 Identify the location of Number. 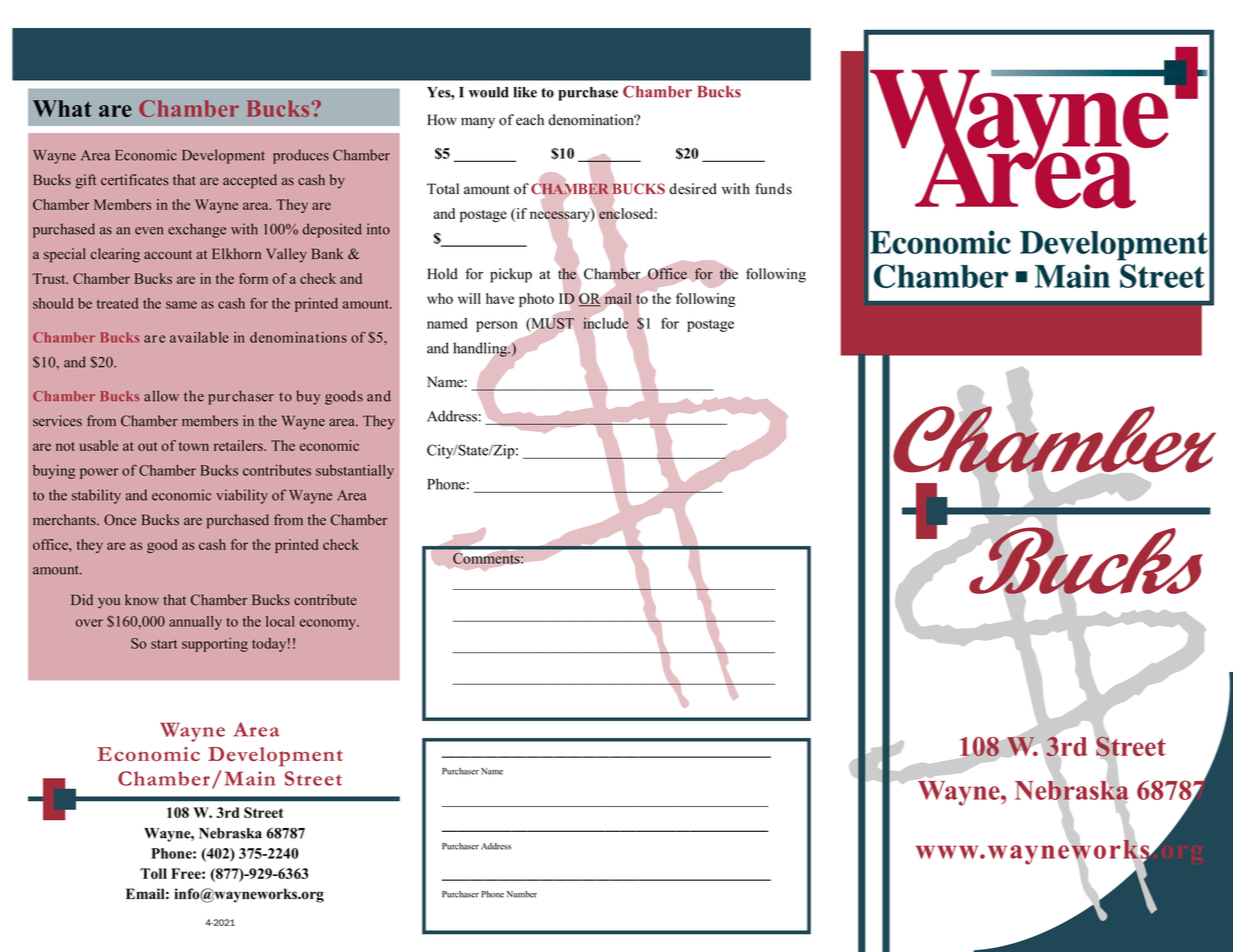
(522, 894).
